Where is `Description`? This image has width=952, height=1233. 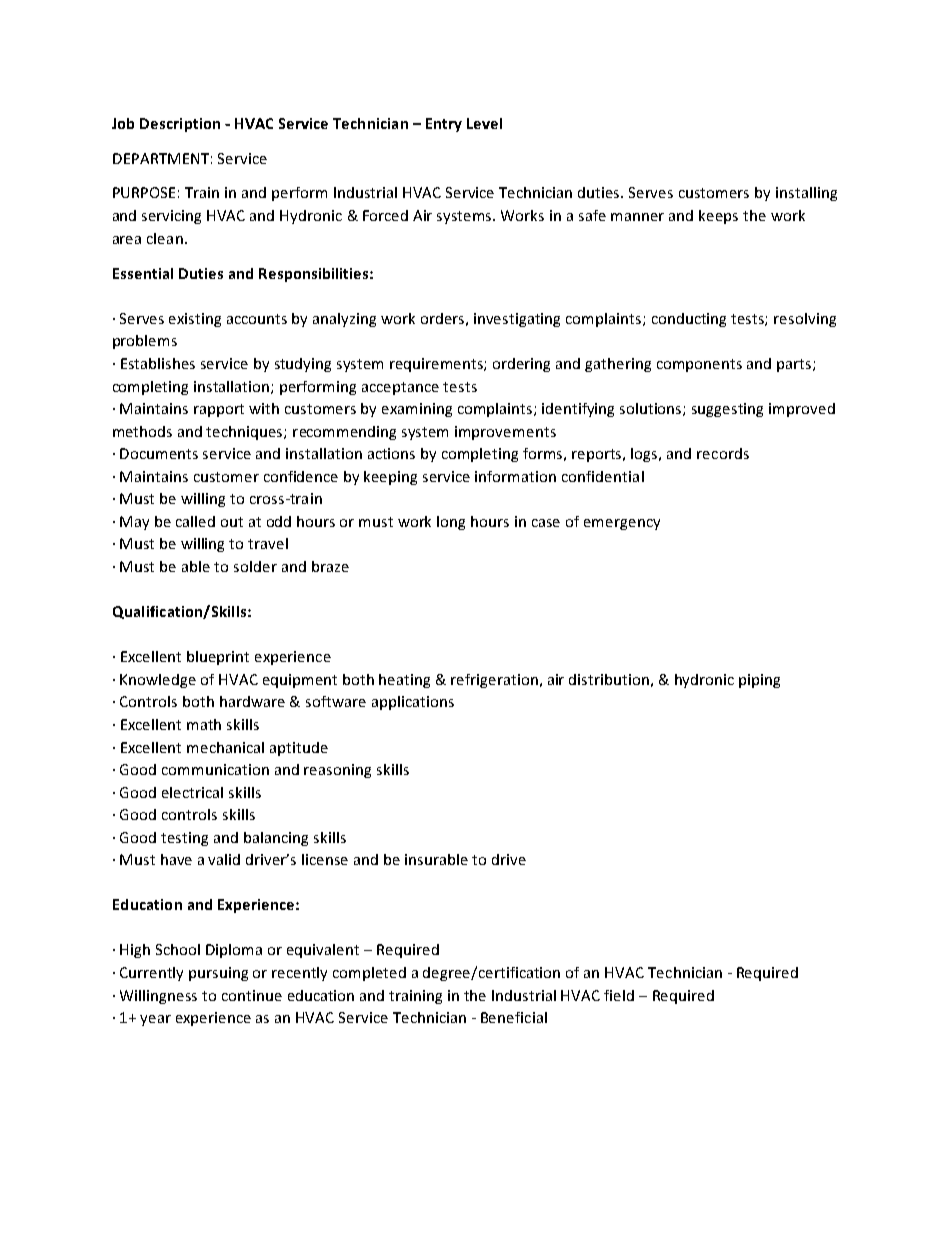
Description is located at coordinates (180, 125).
